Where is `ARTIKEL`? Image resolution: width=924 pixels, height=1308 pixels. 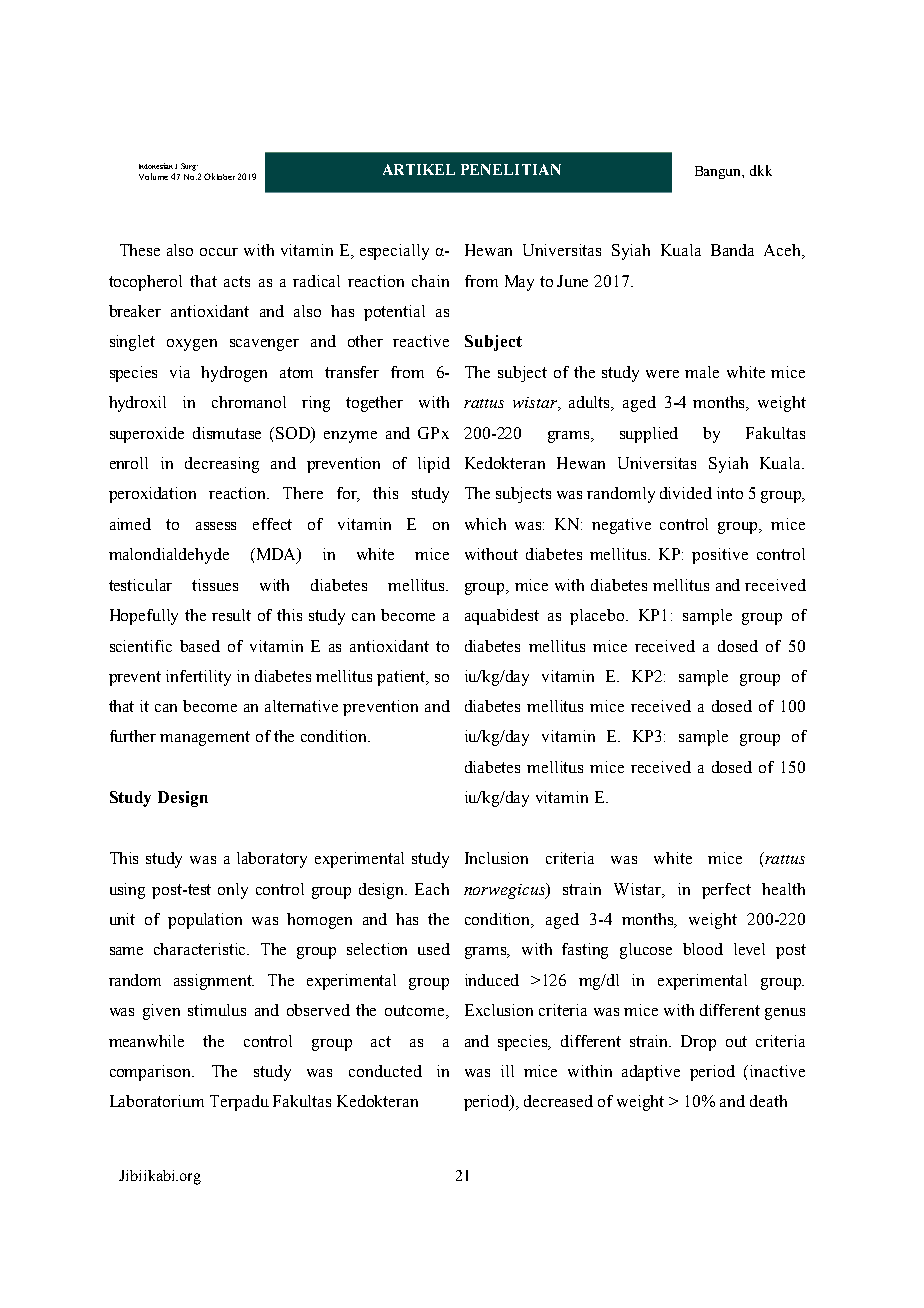
ARTIKEL is located at coordinates (419, 169).
